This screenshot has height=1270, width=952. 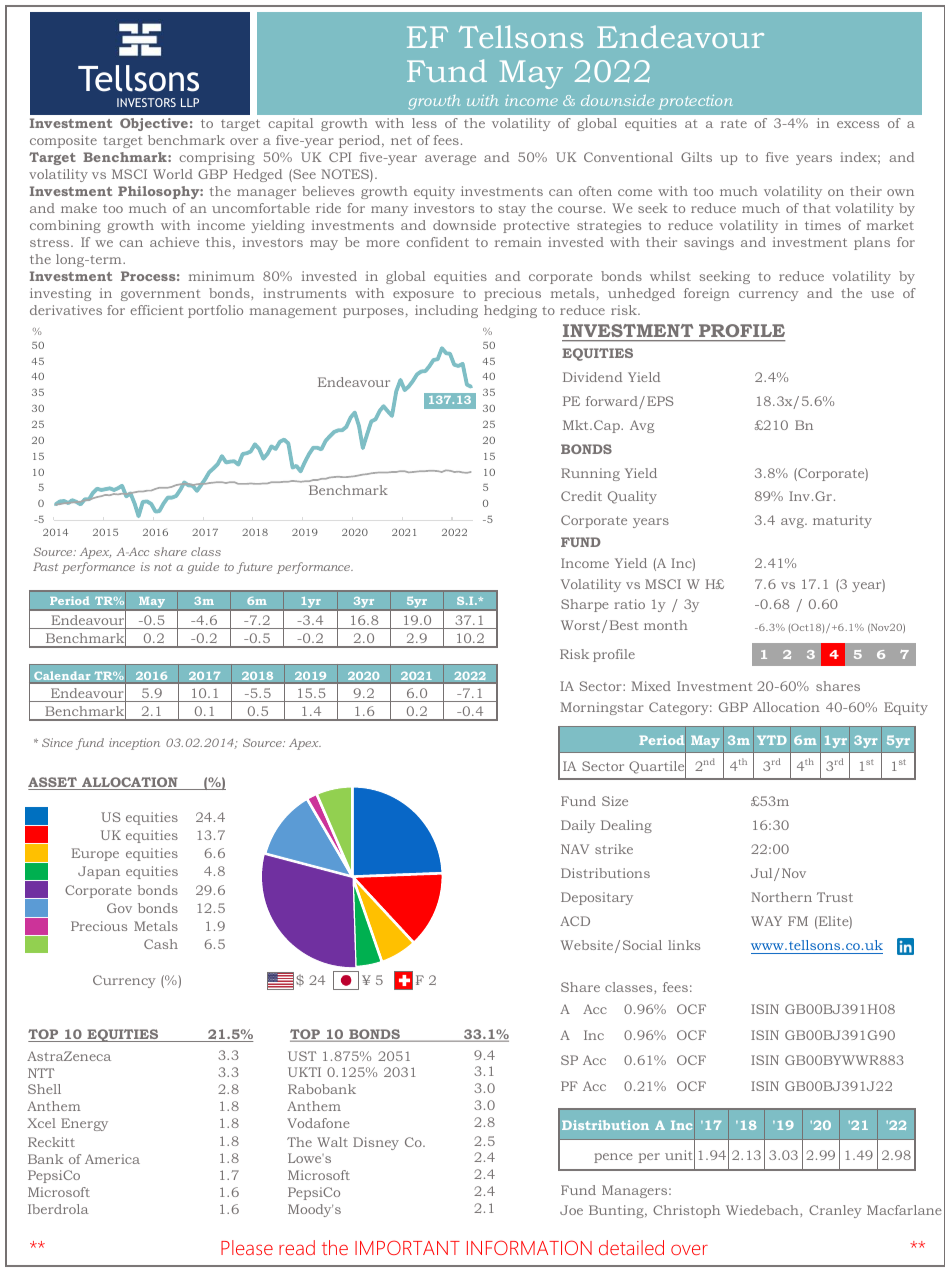 I want to click on Cash, so click(x=161, y=944).
